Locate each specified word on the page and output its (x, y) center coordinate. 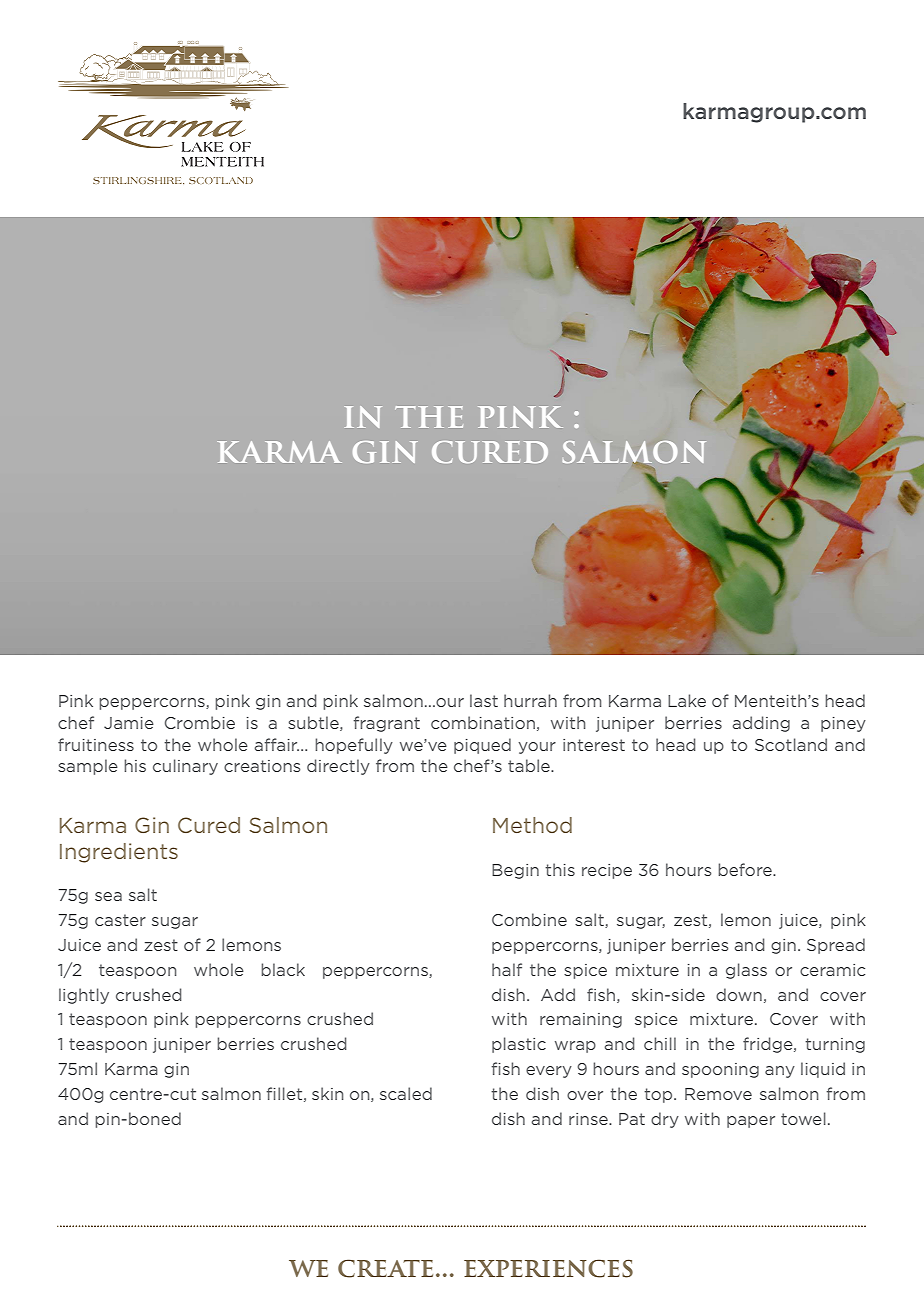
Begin (515, 871)
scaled (406, 1093)
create (385, 1268)
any (780, 1072)
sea (108, 896)
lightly (84, 996)
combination (483, 722)
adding (761, 724)
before (746, 869)
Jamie (129, 723)
